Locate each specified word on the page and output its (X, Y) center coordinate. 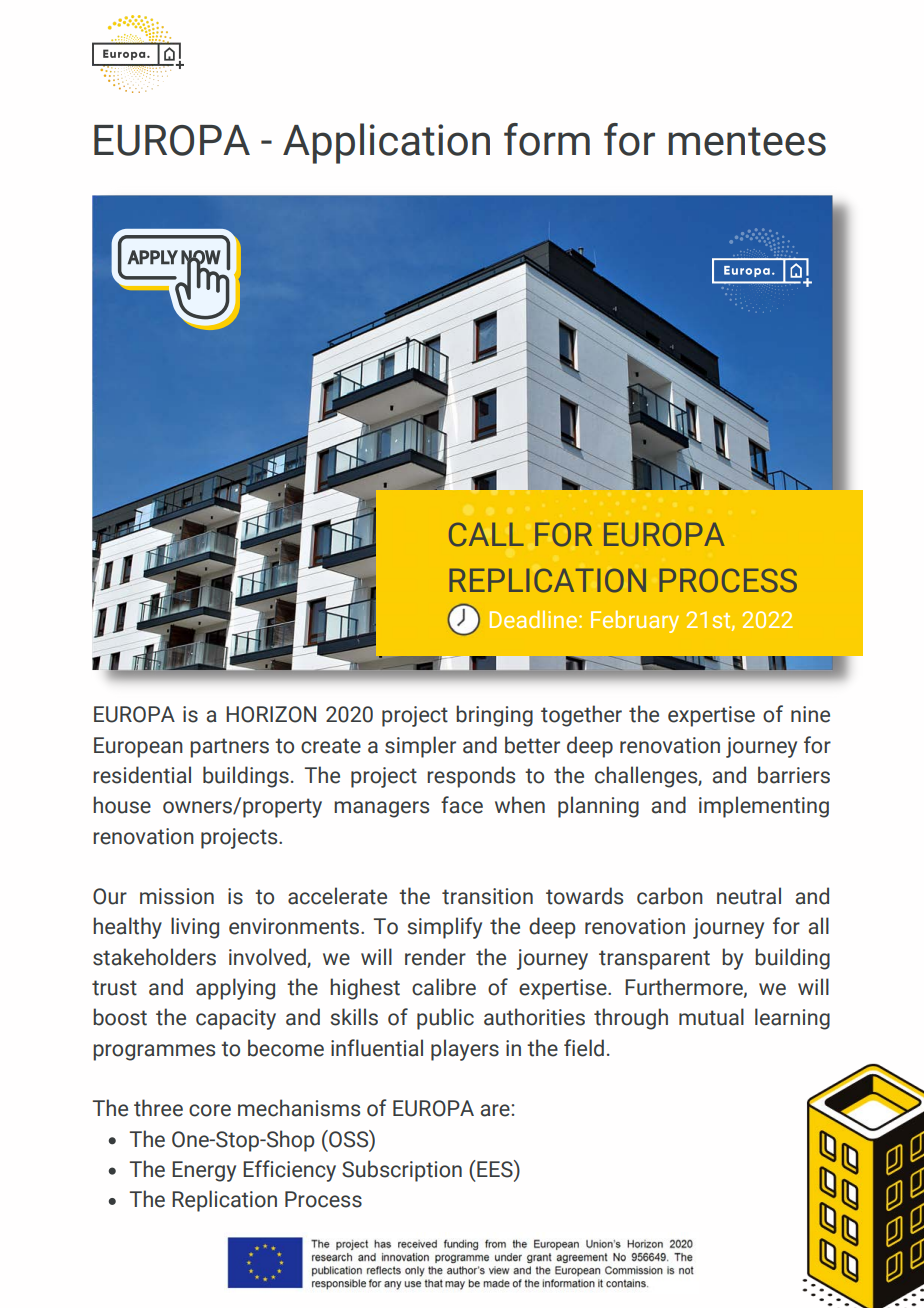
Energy (204, 1171)
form (547, 139)
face (462, 805)
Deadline (535, 619)
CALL (486, 534)
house (122, 805)
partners (229, 748)
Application (386, 143)
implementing (764, 807)
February (635, 621)
